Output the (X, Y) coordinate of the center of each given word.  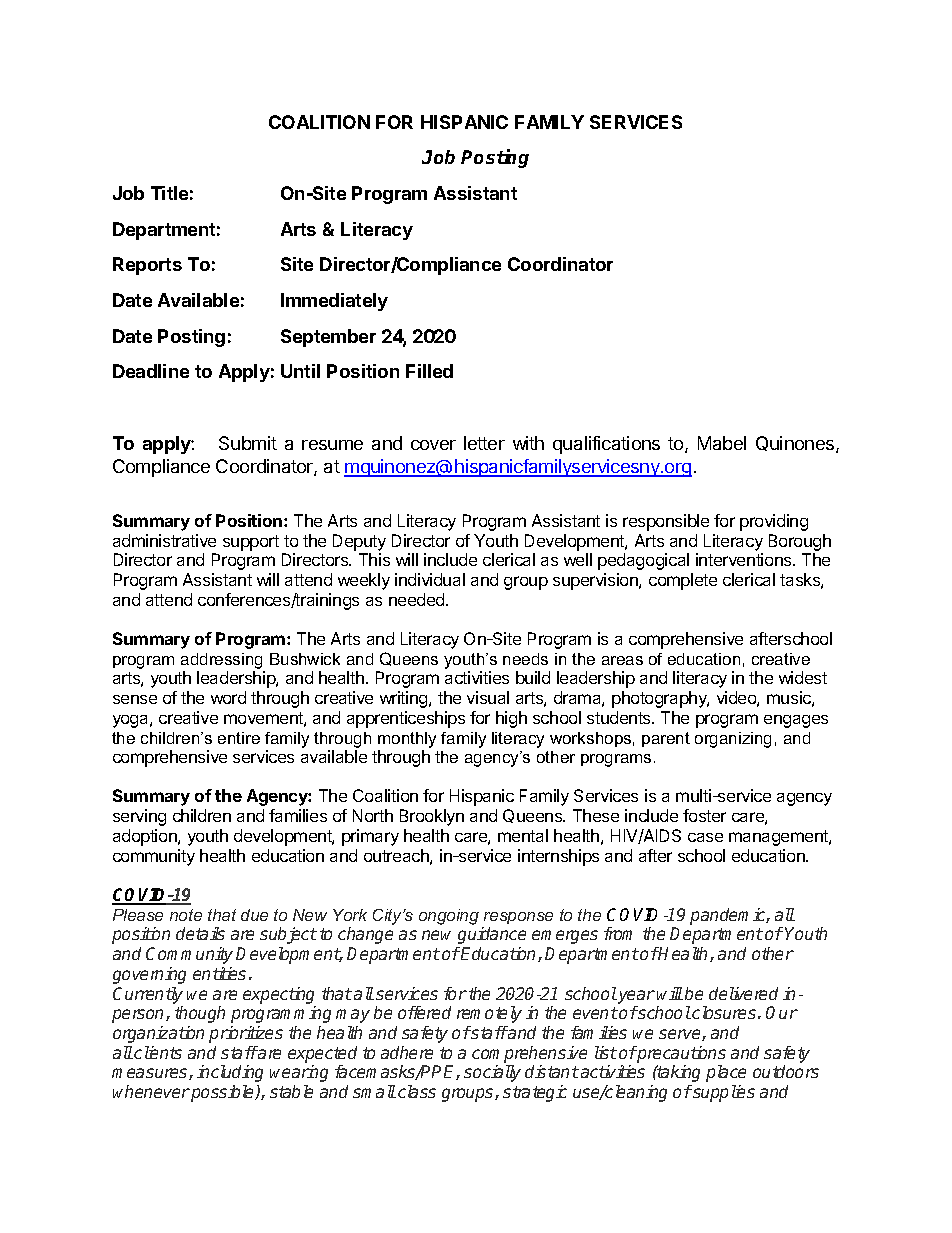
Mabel (722, 443)
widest (803, 677)
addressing (221, 661)
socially (492, 1073)
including (230, 1073)
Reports (147, 266)
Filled (429, 371)
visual (488, 697)
